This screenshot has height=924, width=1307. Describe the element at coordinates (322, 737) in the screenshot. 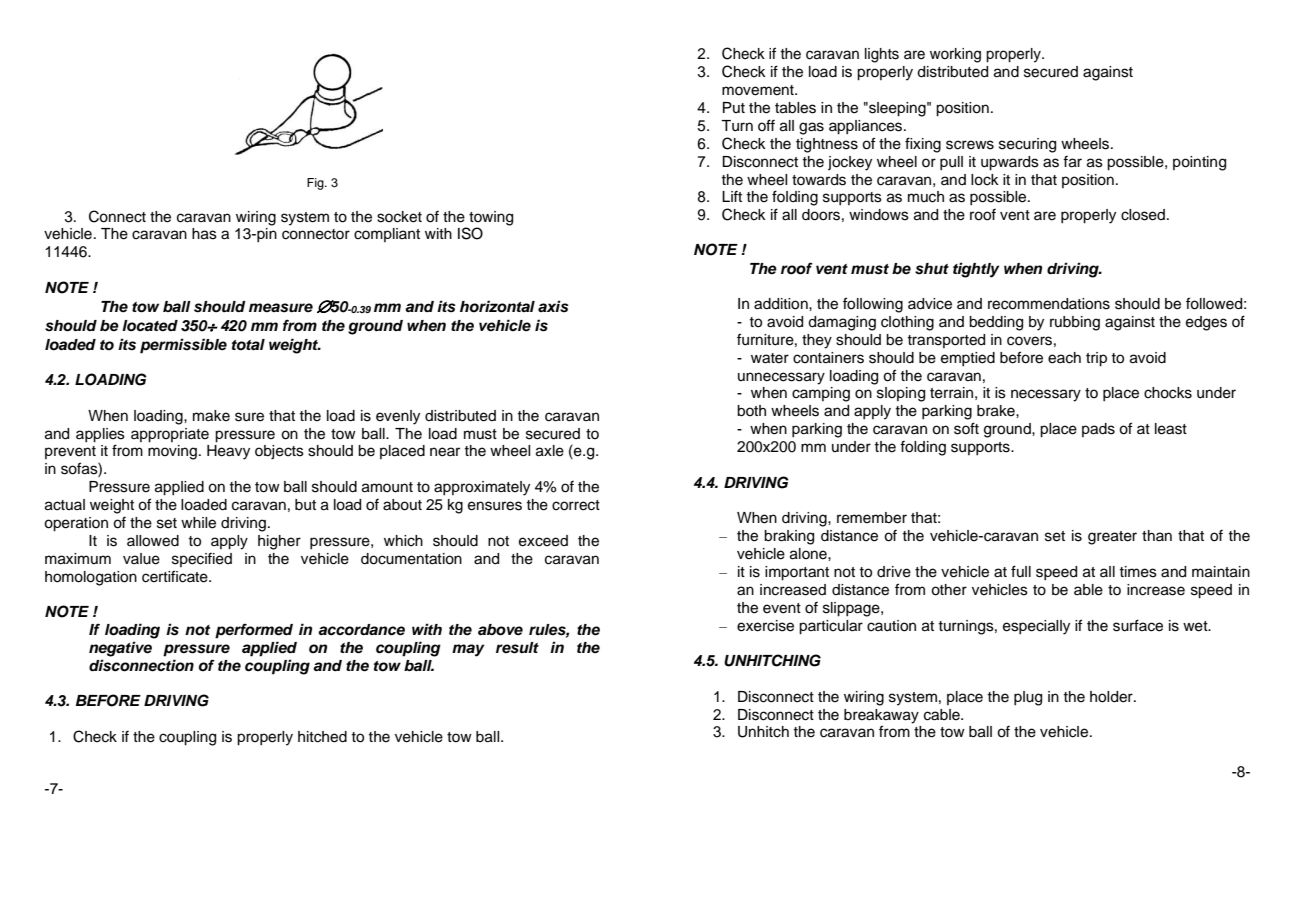

I see `hitched` at that location.
